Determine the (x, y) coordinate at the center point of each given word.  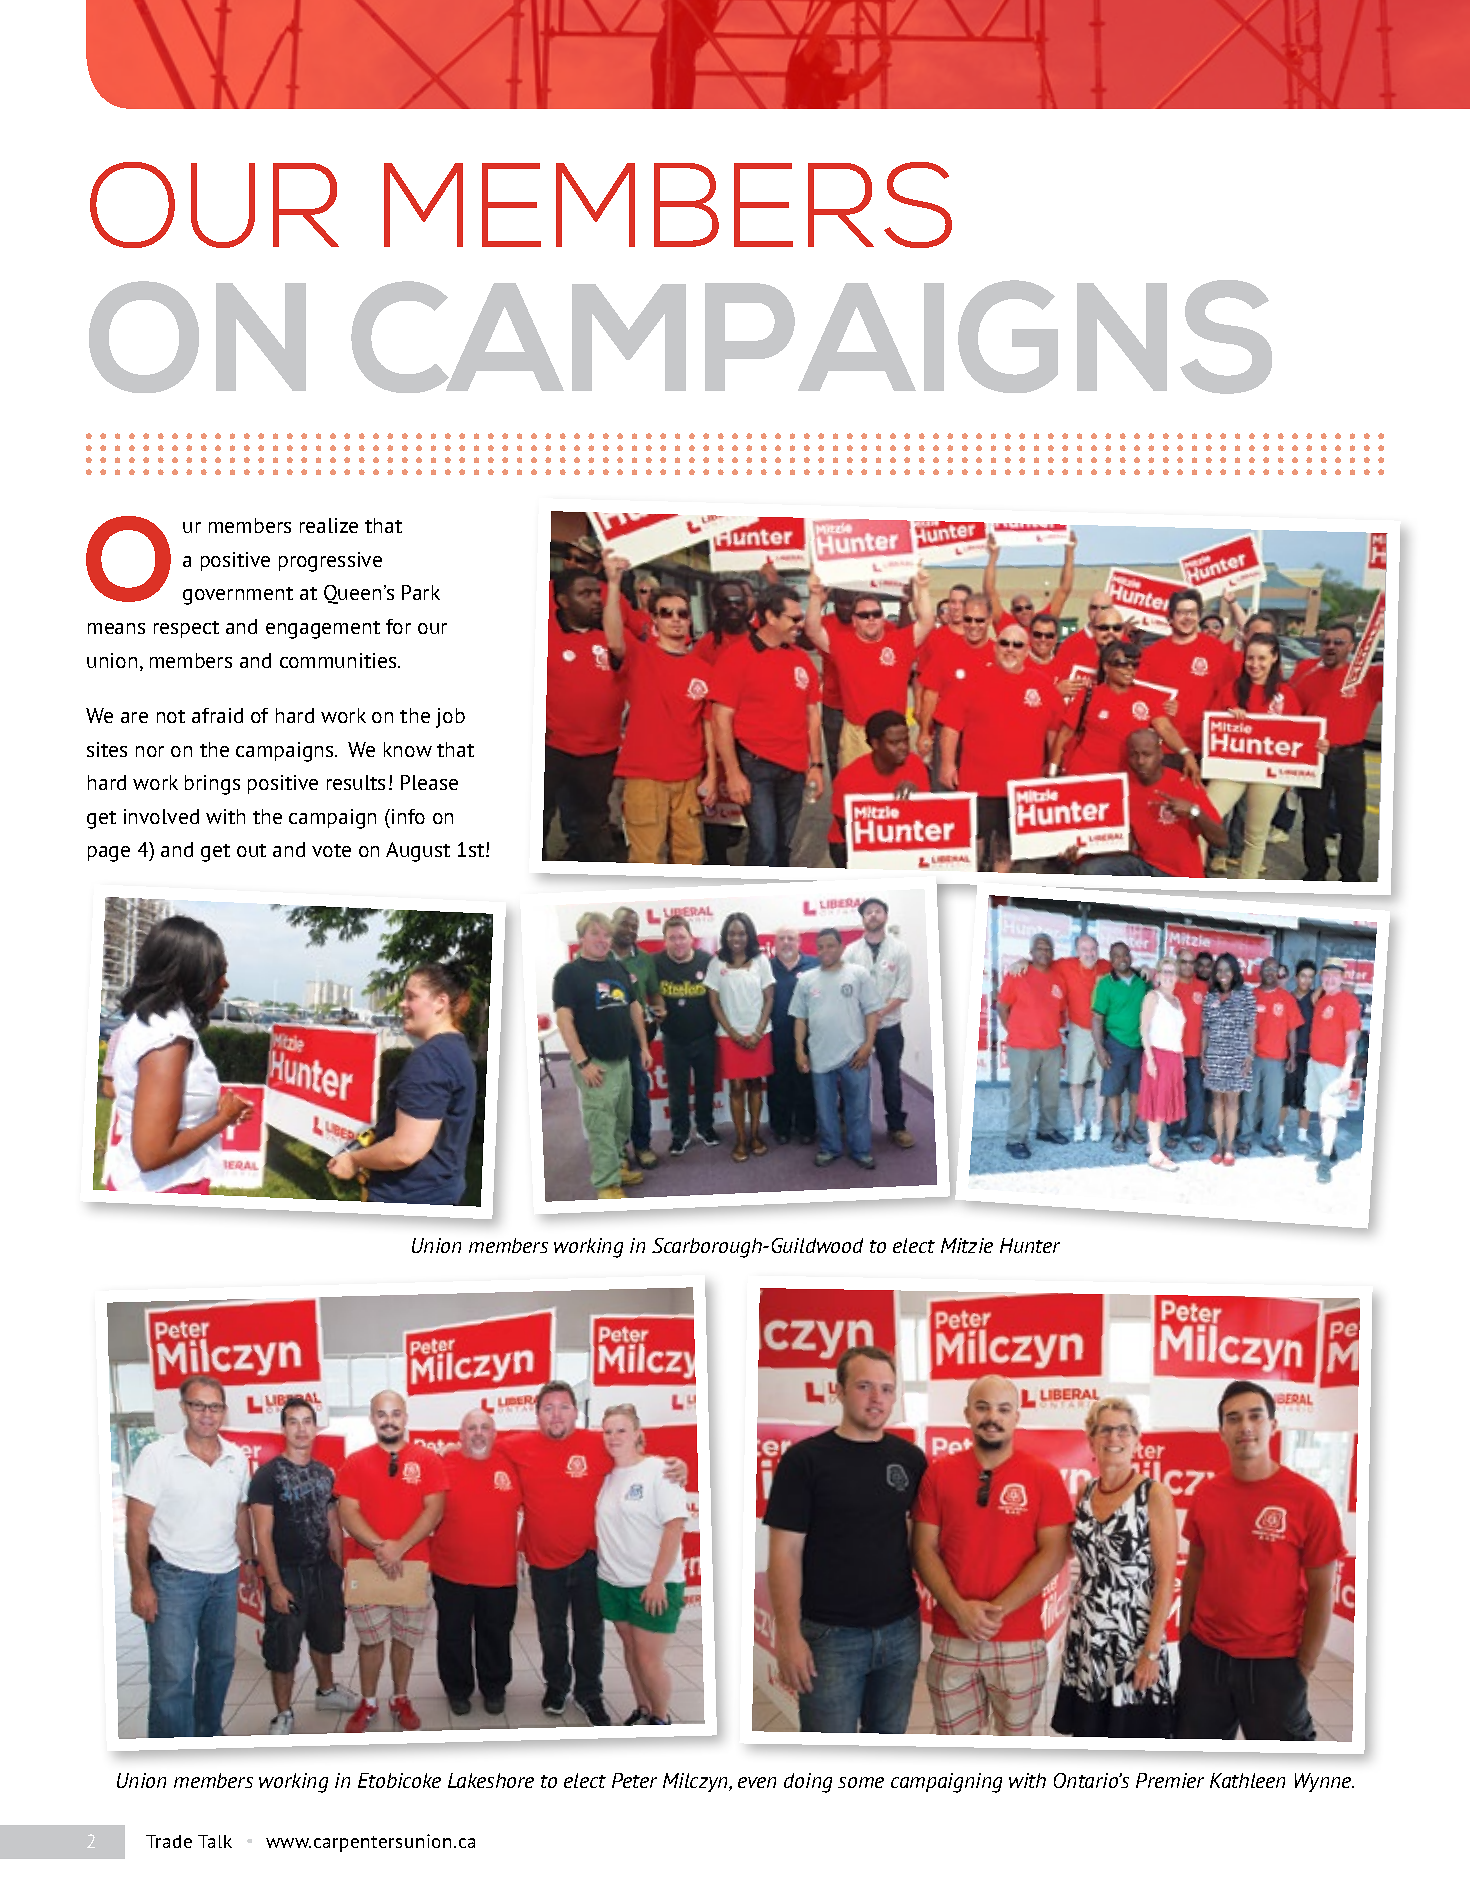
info (408, 816)
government (238, 596)
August (418, 852)
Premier (1170, 1780)
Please (429, 782)
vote (331, 850)
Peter (634, 1780)
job (450, 718)
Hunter (1030, 1245)
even (757, 1782)
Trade (169, 1841)
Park (421, 592)
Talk (215, 1841)
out (251, 850)
